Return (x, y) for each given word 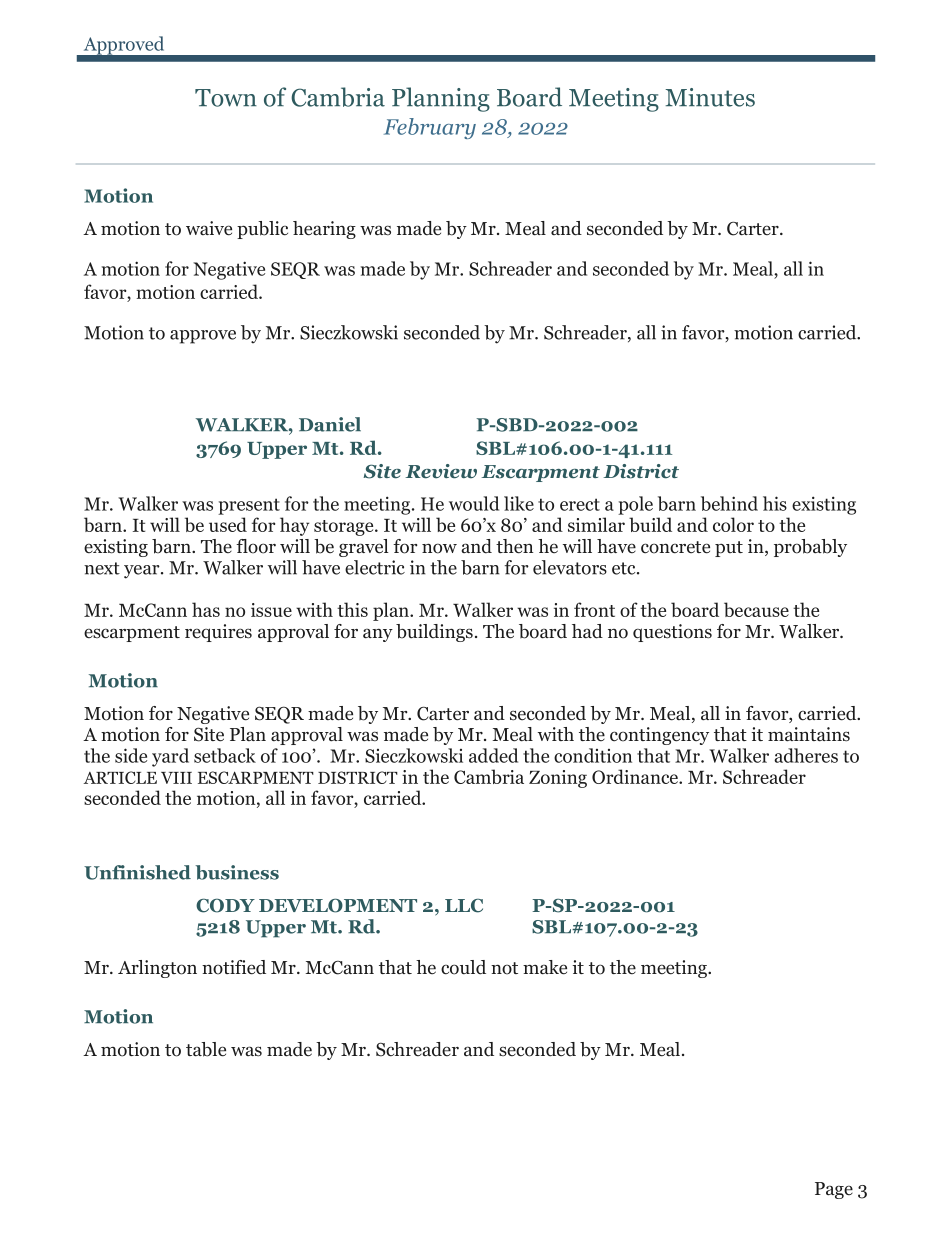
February (430, 128)
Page (834, 1190)
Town (226, 98)
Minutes (710, 97)
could (463, 967)
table (206, 1049)
